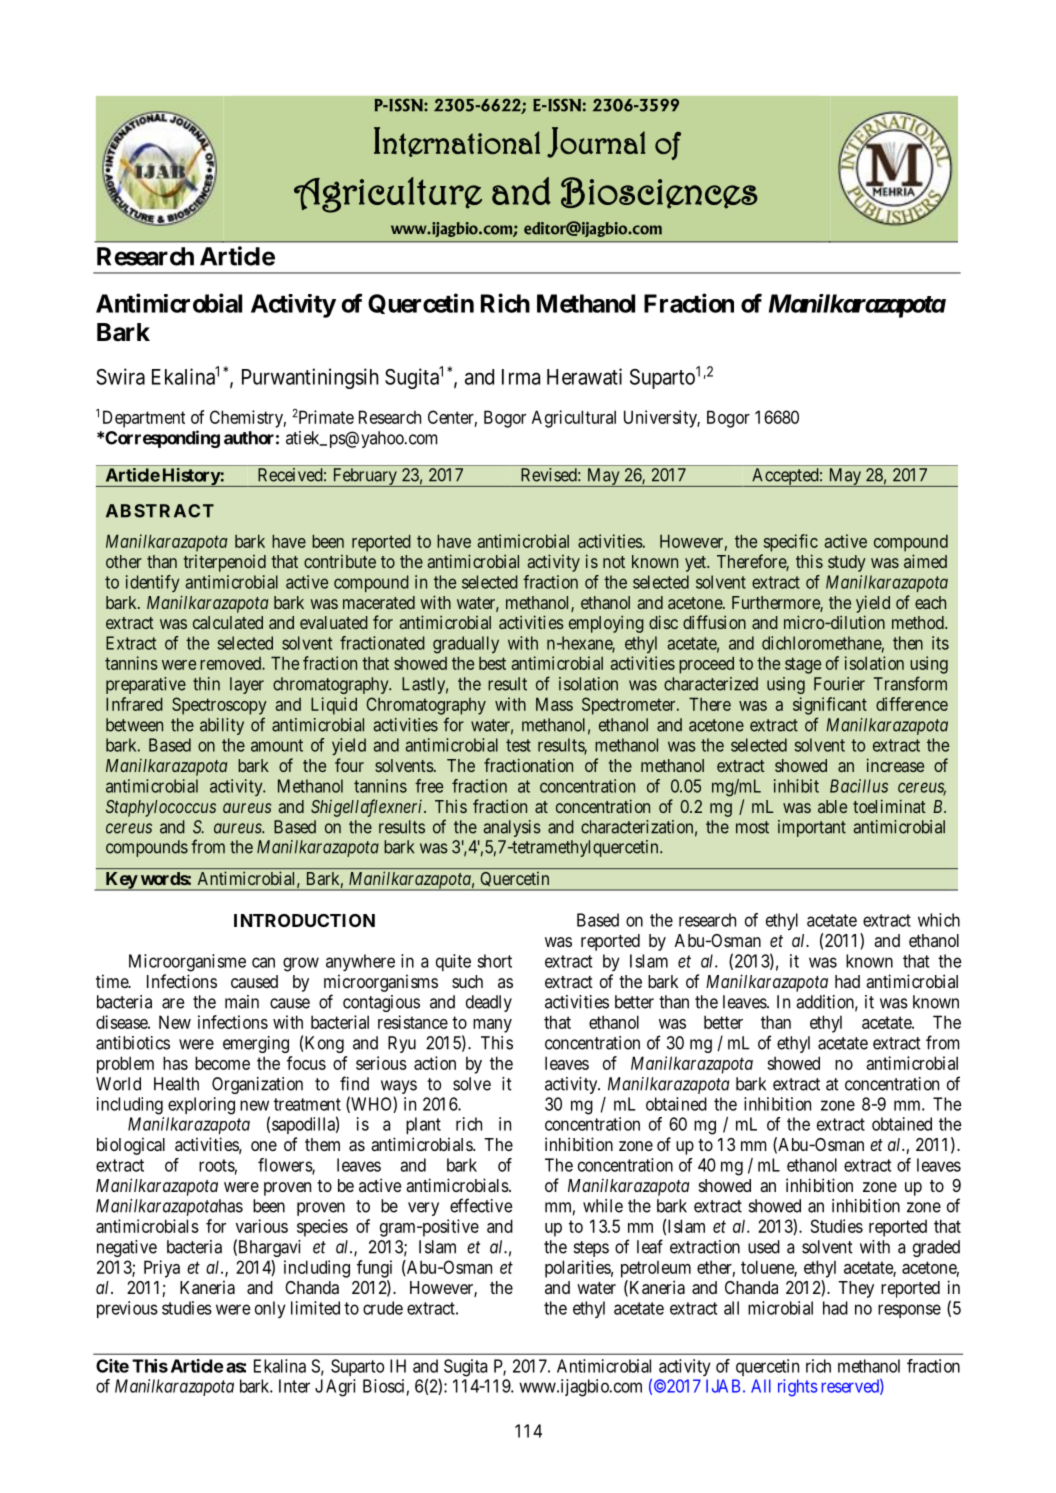 The width and height of the page is (1056, 1493). I want to click on analysis, so click(512, 828).
